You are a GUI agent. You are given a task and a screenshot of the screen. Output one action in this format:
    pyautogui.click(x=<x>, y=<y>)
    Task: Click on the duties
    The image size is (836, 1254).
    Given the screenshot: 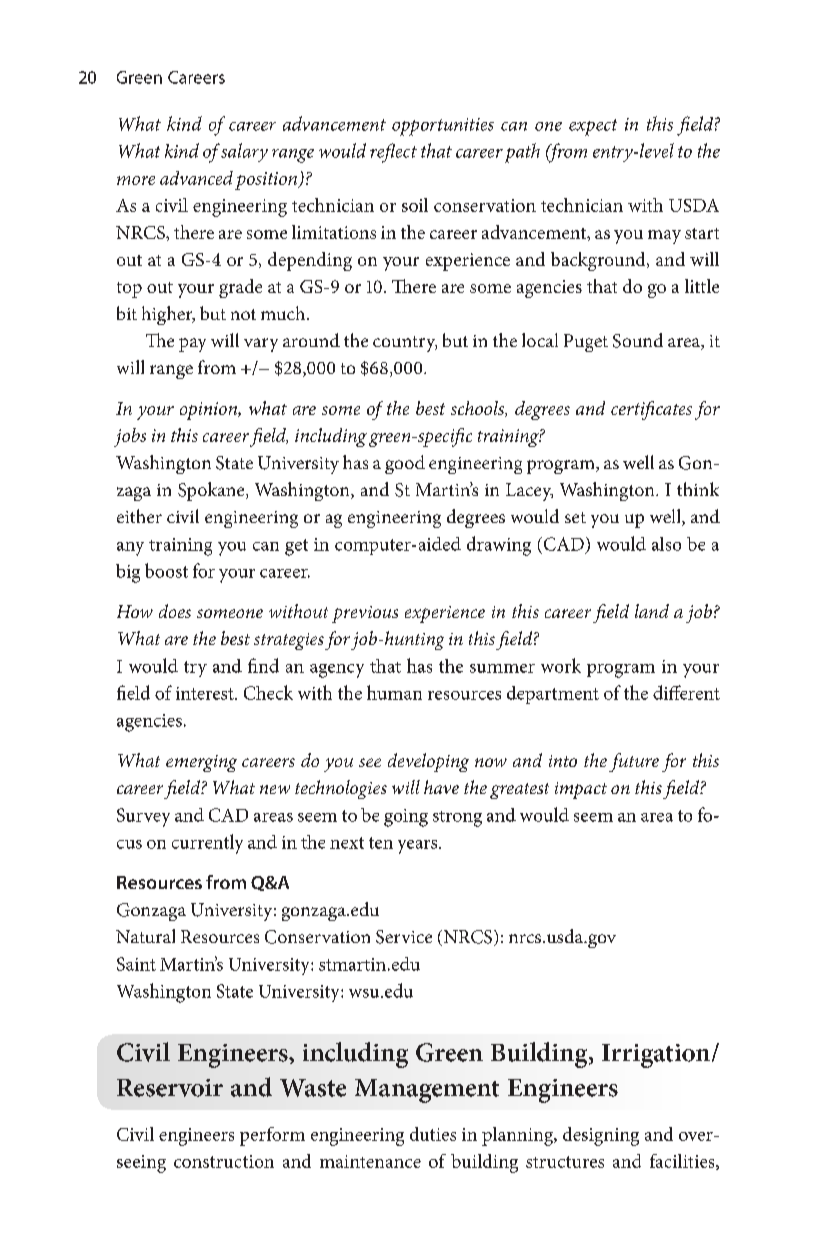 What is the action you would take?
    pyautogui.click(x=433, y=1134)
